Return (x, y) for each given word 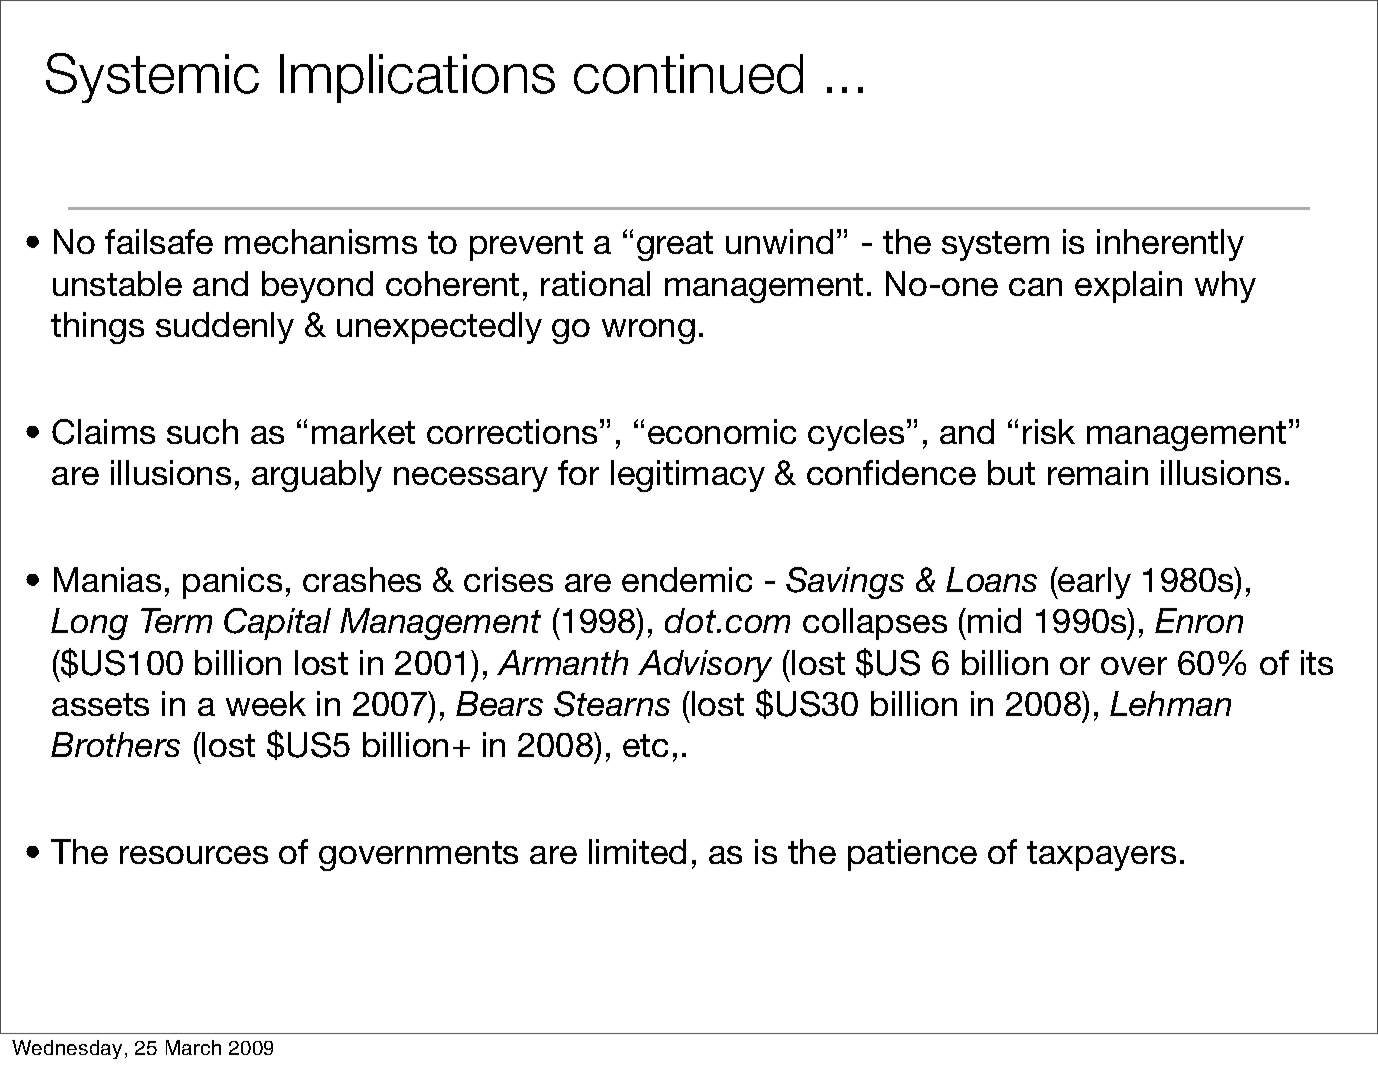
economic (722, 431)
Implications (417, 78)
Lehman (1170, 703)
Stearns (612, 704)
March (193, 1047)
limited (637, 851)
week (266, 703)
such (202, 431)
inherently (1170, 245)
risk (1049, 431)
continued (688, 74)
